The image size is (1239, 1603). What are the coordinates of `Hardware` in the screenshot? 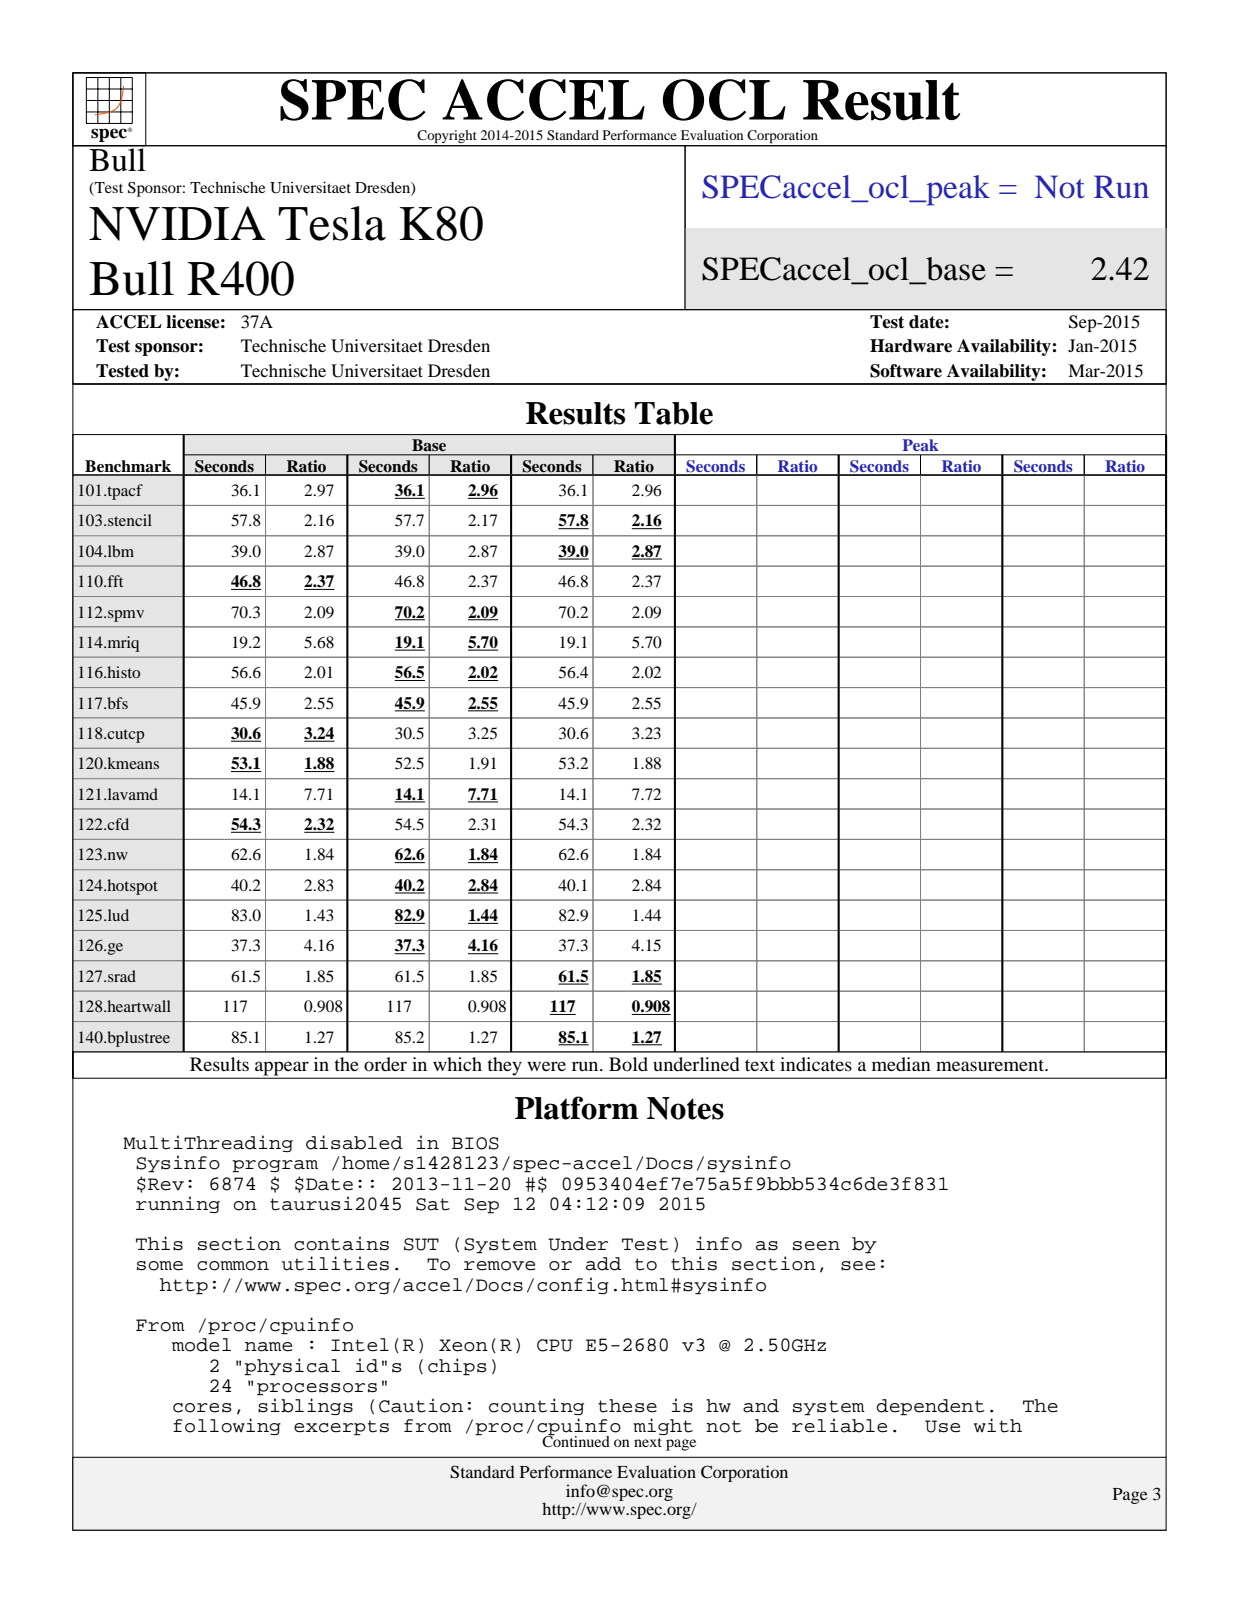 It's located at (911, 346).
